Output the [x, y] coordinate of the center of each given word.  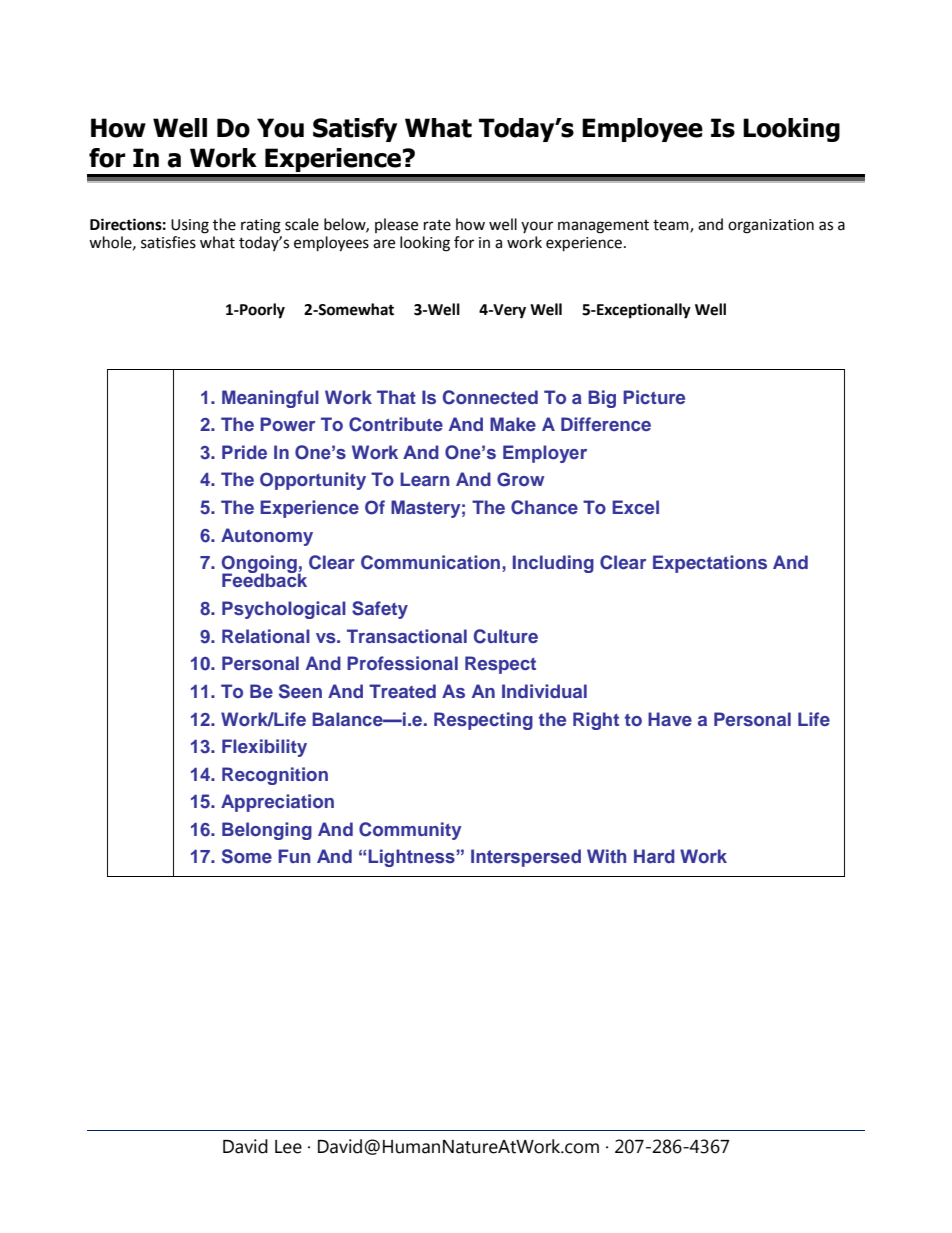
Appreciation [277, 803]
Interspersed [526, 858]
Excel [635, 507]
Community [410, 831]
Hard [654, 856]
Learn [424, 479]
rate [437, 225]
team [672, 226]
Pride [244, 452]
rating [261, 226]
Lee [288, 1147]
